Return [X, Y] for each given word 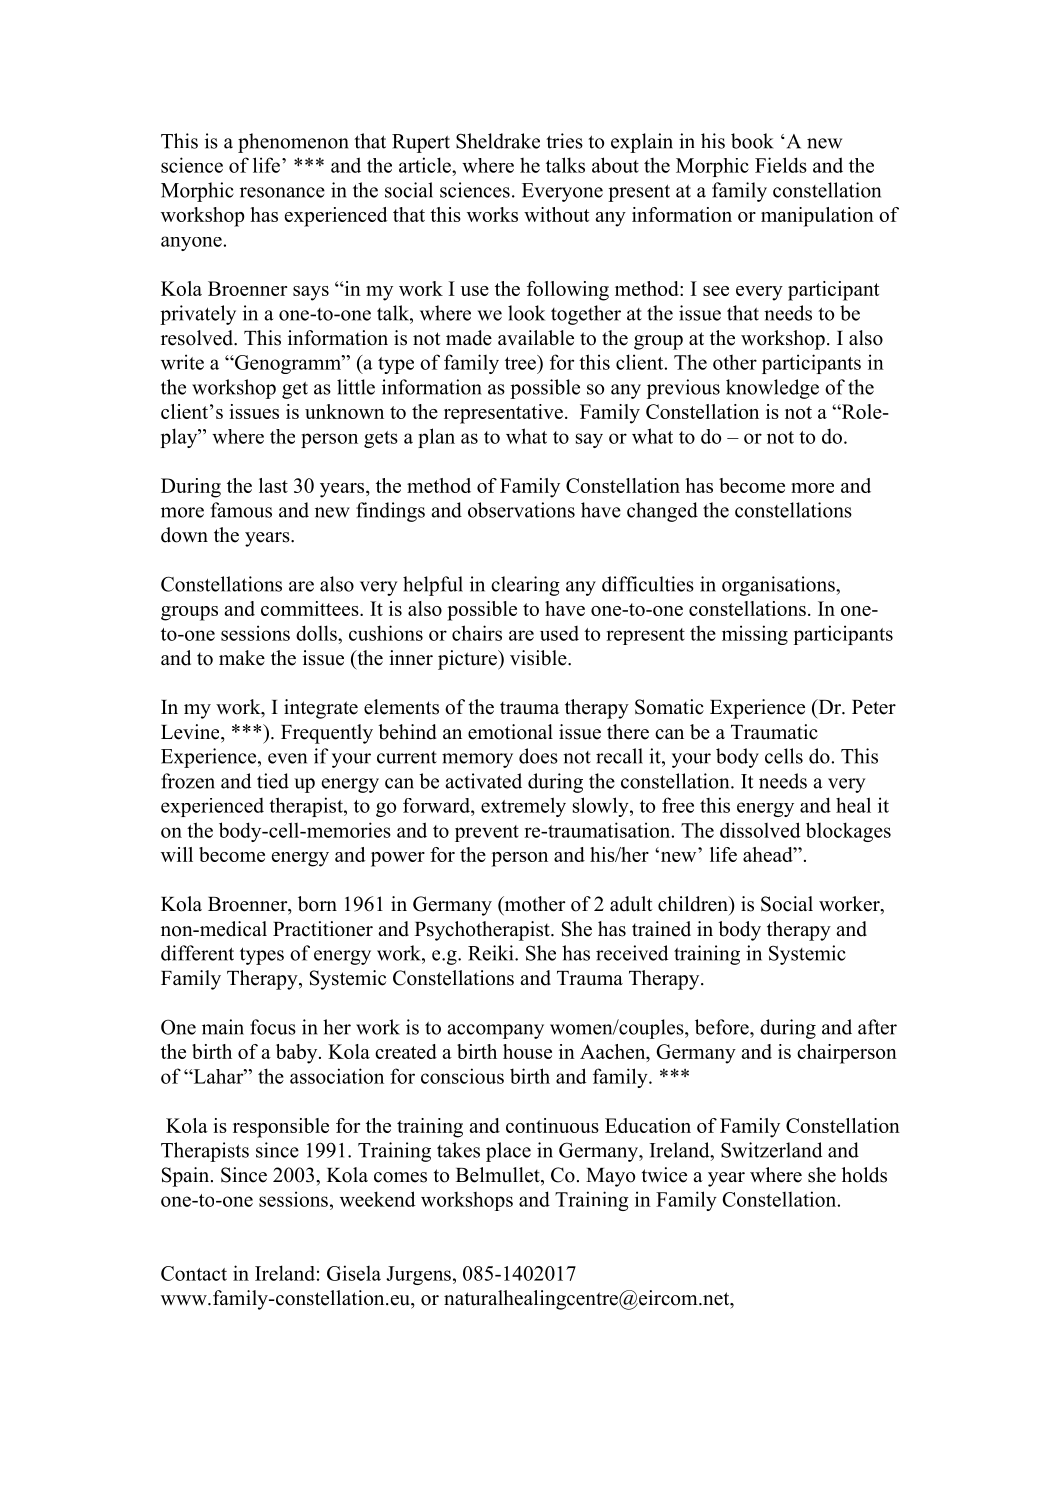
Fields [781, 165]
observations [521, 510]
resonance [282, 192]
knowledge [772, 389]
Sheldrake [498, 141]
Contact [194, 1273]
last [273, 485]
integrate [321, 709]
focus [273, 1027]
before [723, 1027]
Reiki [492, 953]
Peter [874, 707]
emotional [510, 732]
